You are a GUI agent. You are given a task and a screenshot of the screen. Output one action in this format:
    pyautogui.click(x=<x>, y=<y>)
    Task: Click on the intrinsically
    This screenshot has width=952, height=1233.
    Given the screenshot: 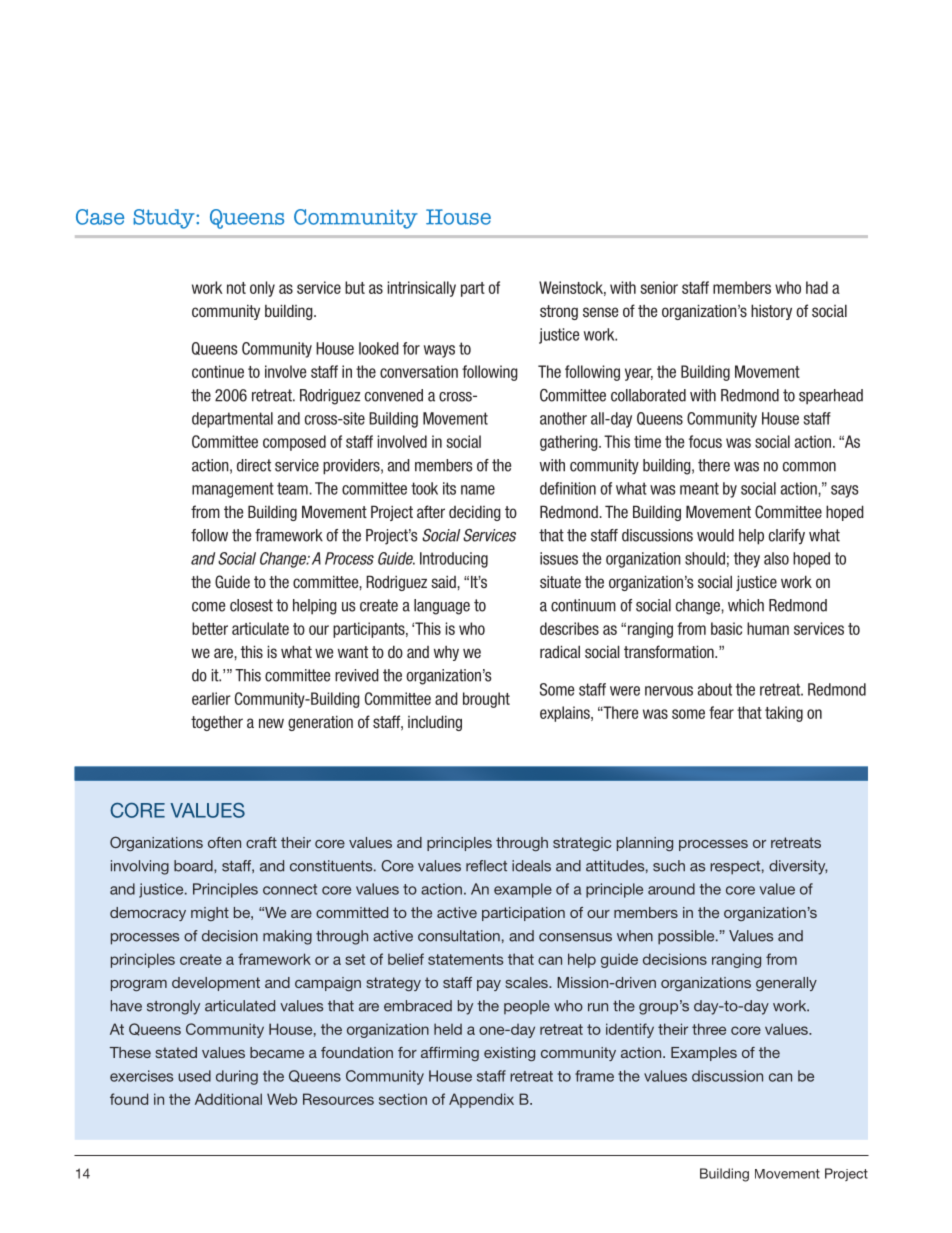 What is the action you would take?
    pyautogui.click(x=422, y=289)
